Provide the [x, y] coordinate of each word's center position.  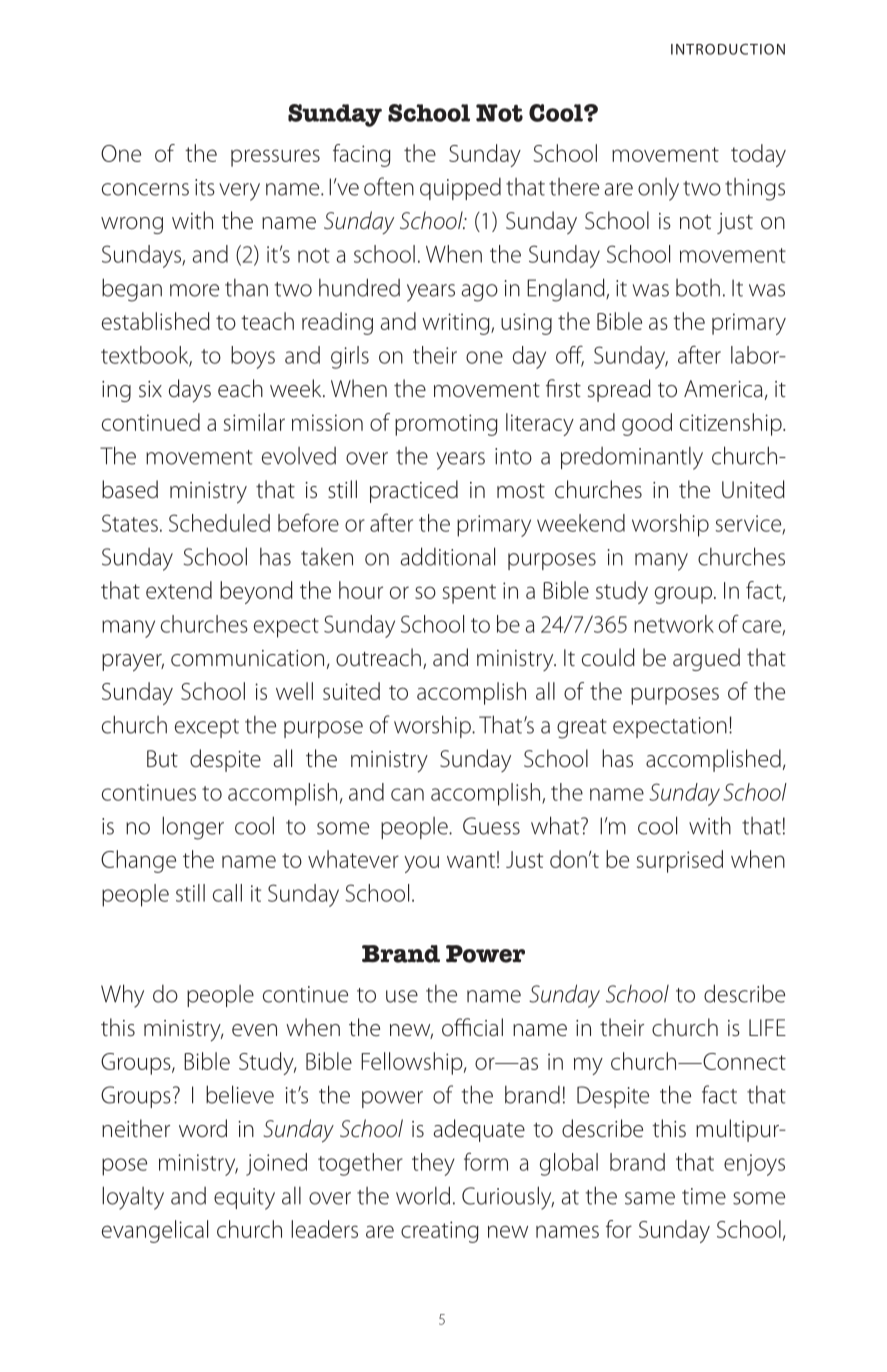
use [402, 996]
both [698, 288]
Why [122, 996]
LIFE [767, 1027]
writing [457, 324]
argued [706, 659]
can [407, 794]
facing [362, 155]
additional [447, 556]
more [194, 290]
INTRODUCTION [728, 49]
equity [244, 1199]
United [753, 489]
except [207, 728]
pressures [275, 158]
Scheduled [219, 523]
